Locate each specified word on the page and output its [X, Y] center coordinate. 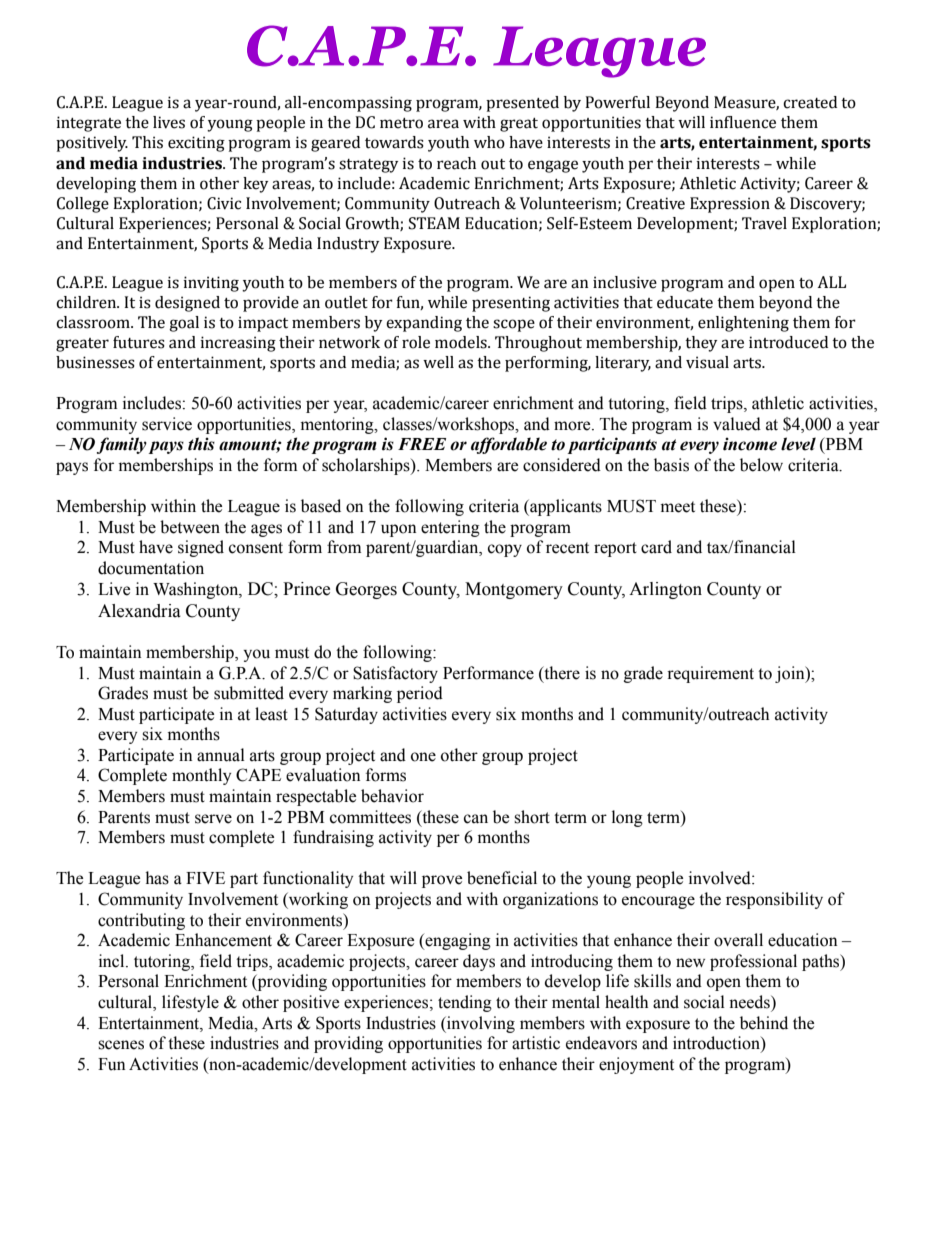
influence [743, 122]
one [423, 757]
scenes [121, 1045]
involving [480, 1024]
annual [221, 755]
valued [737, 424]
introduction [717, 1044]
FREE [422, 444]
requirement [710, 674]
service [167, 424]
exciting [196, 144]
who [489, 142]
